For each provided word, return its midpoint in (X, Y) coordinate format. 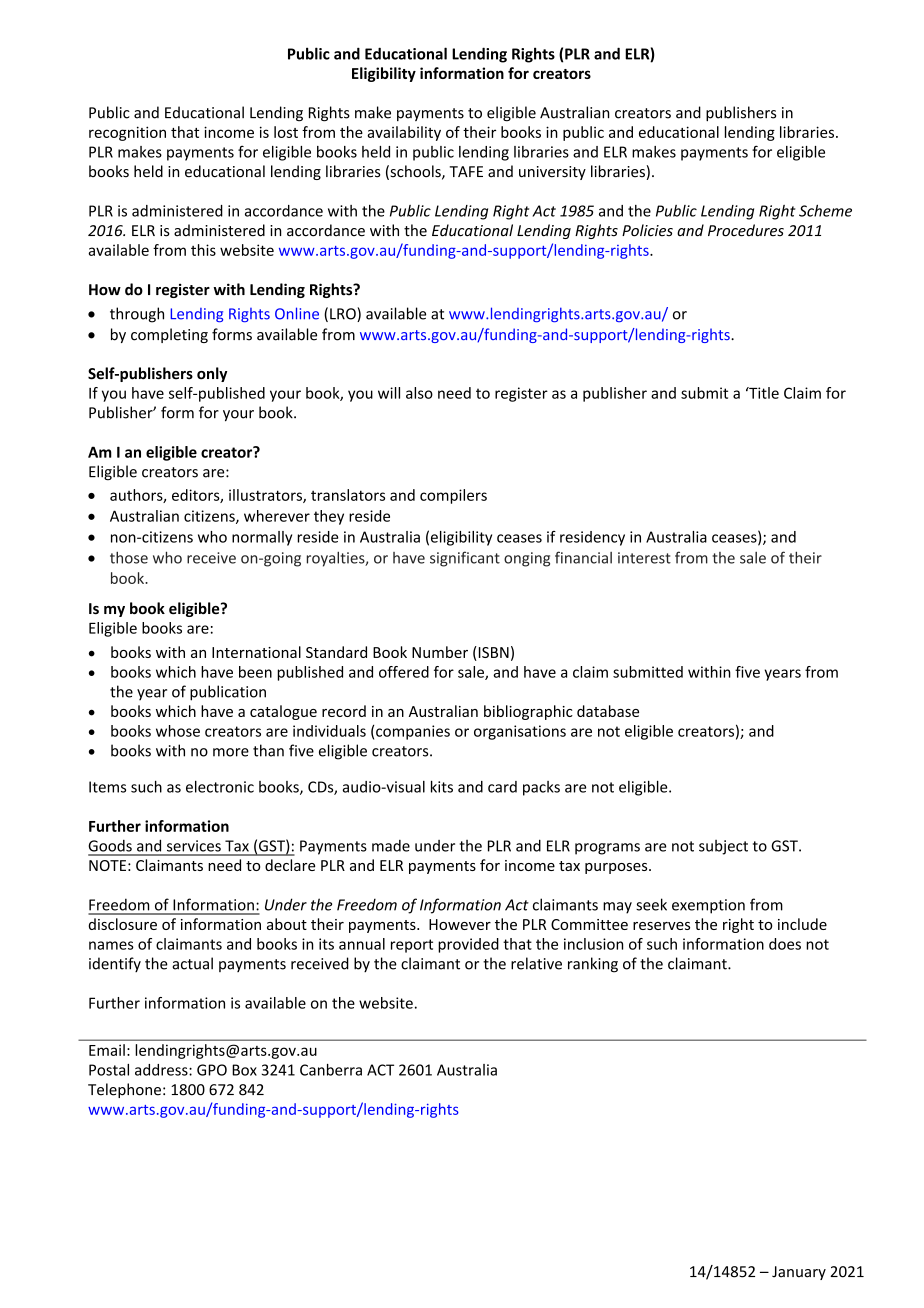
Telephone (124, 1090)
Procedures (746, 230)
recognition (127, 133)
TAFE (466, 171)
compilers (453, 496)
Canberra (331, 1070)
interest (644, 558)
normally (262, 538)
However (460, 924)
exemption (708, 906)
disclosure (123, 924)
